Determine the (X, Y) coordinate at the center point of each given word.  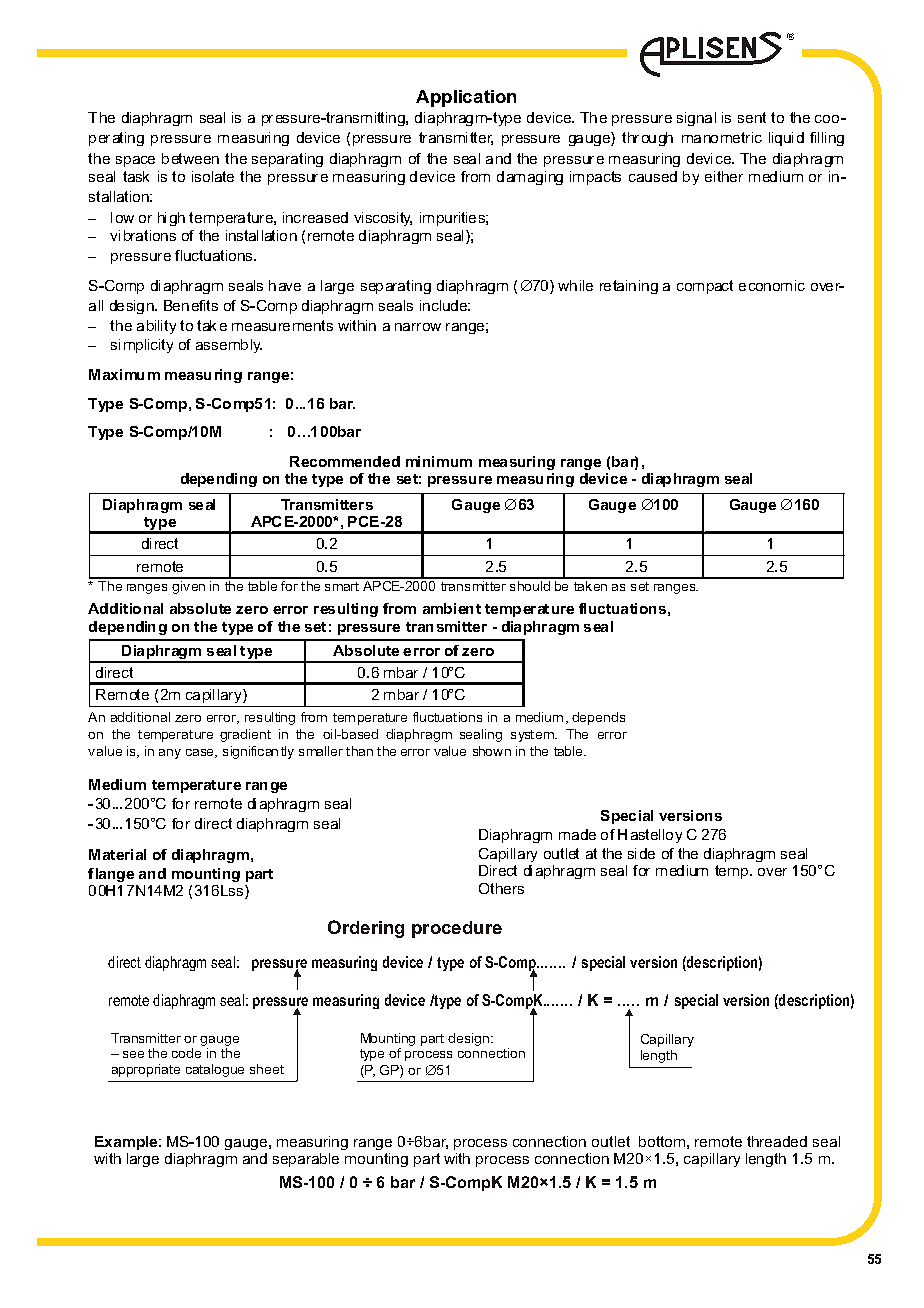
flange (111, 875)
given (189, 586)
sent (752, 117)
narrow (418, 327)
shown (492, 751)
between (190, 158)
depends (598, 718)
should (529, 584)
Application (466, 98)
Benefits (191, 305)
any (170, 754)
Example (127, 1143)
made (577, 834)
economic (772, 285)
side (641, 853)
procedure (457, 929)
